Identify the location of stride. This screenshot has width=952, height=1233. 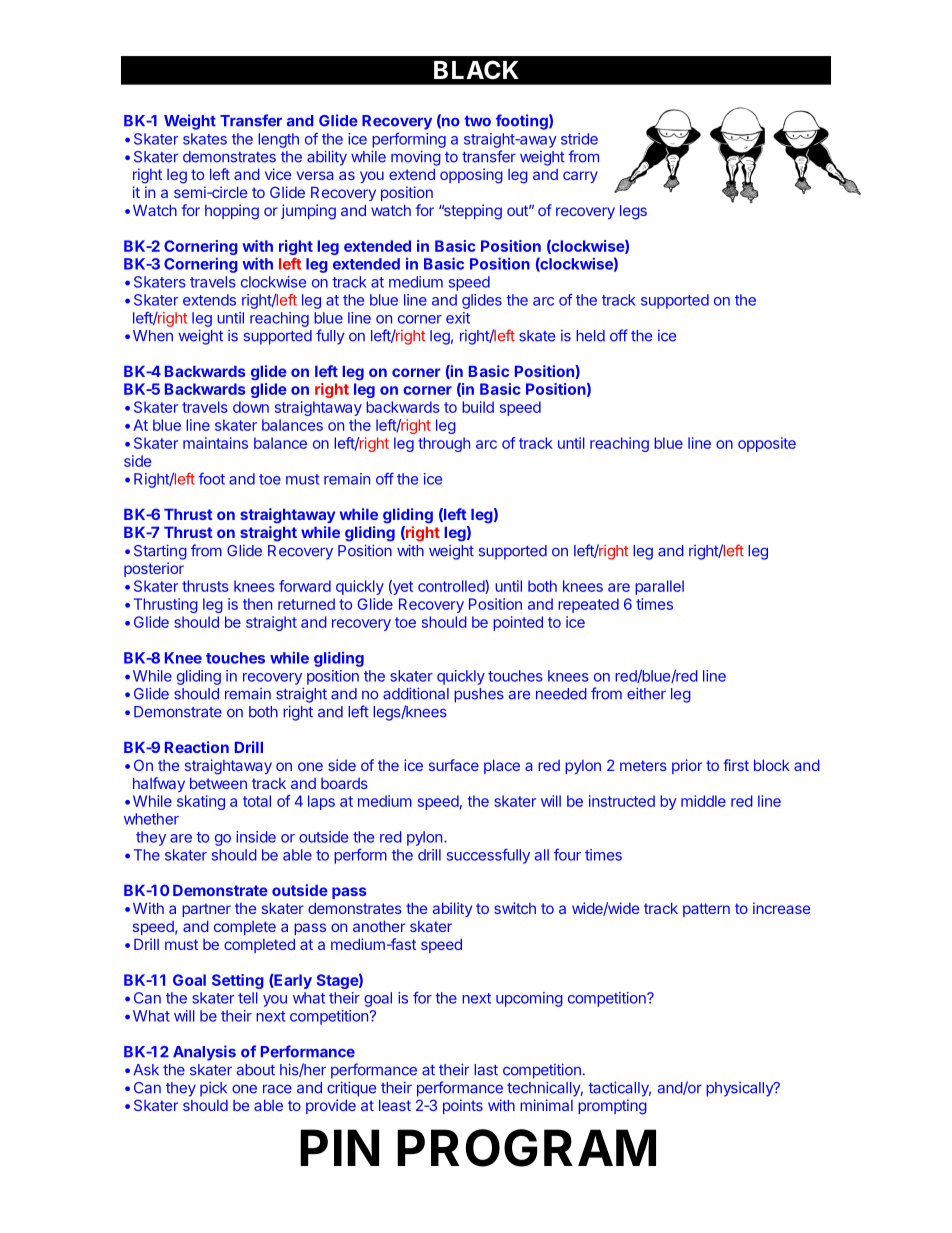
(579, 139).
